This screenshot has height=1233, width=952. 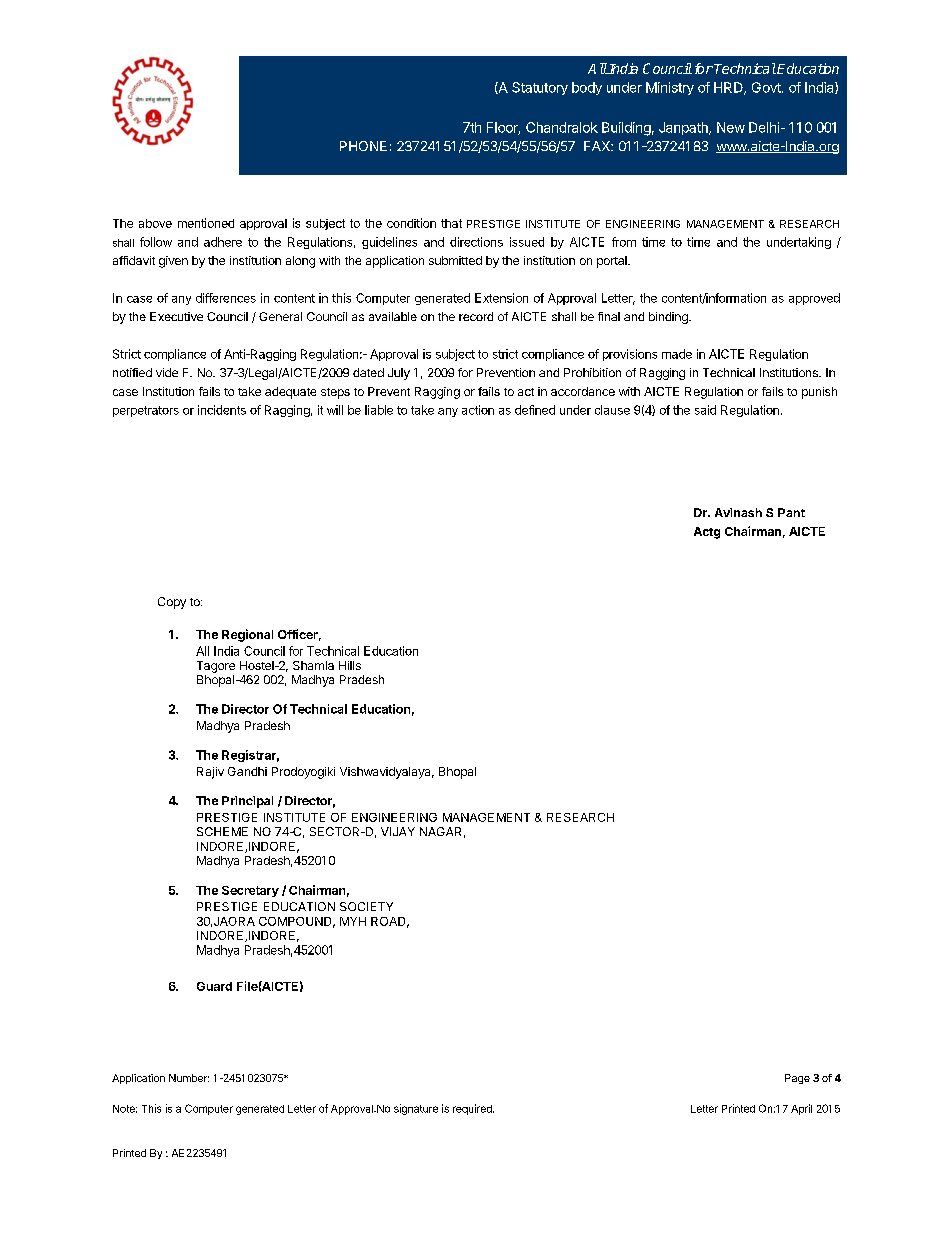 I want to click on New, so click(x=731, y=127).
